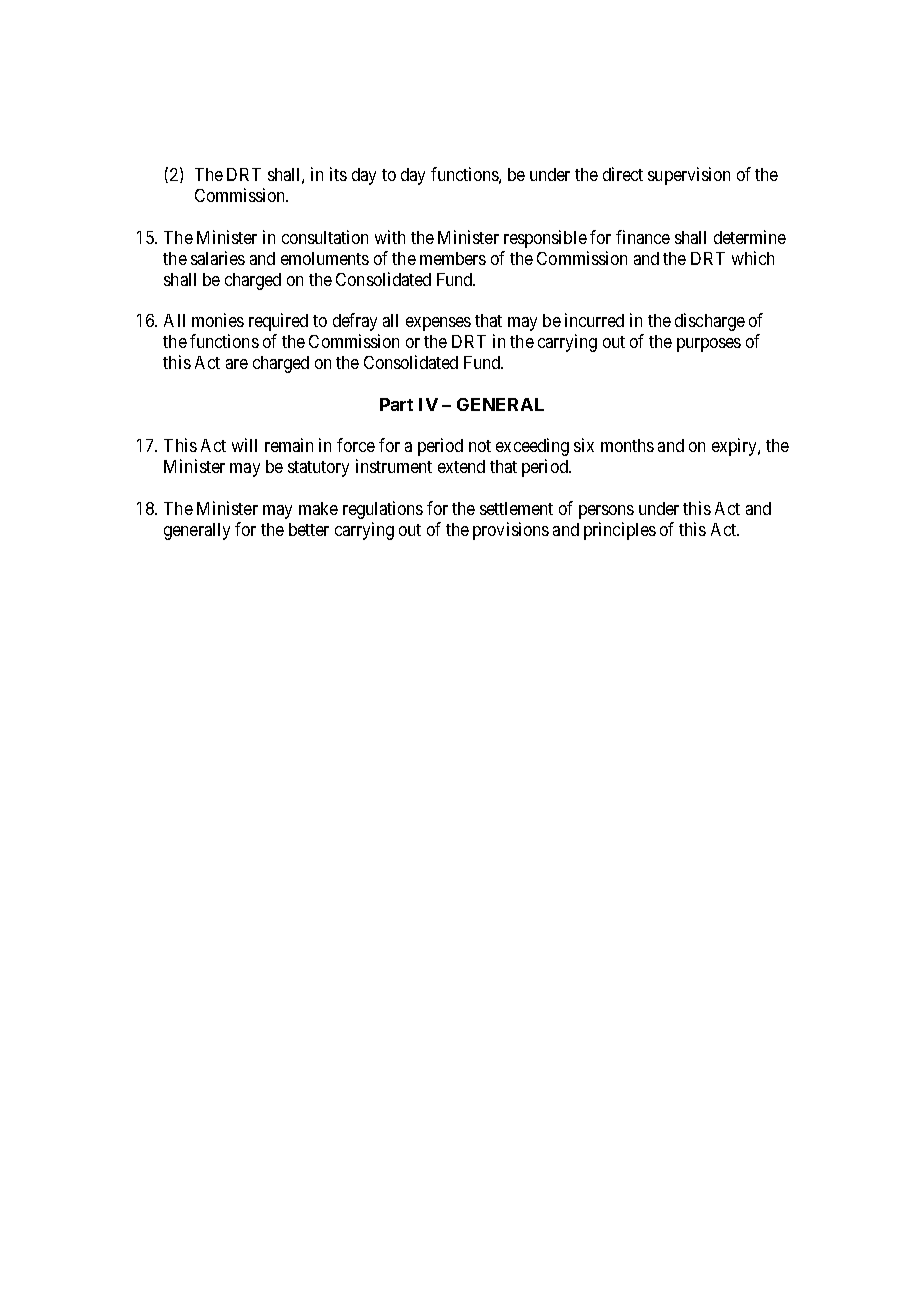 This screenshot has height=1308, width=924. What do you see at coordinates (709, 345) in the screenshot?
I see `purposes` at bounding box center [709, 345].
